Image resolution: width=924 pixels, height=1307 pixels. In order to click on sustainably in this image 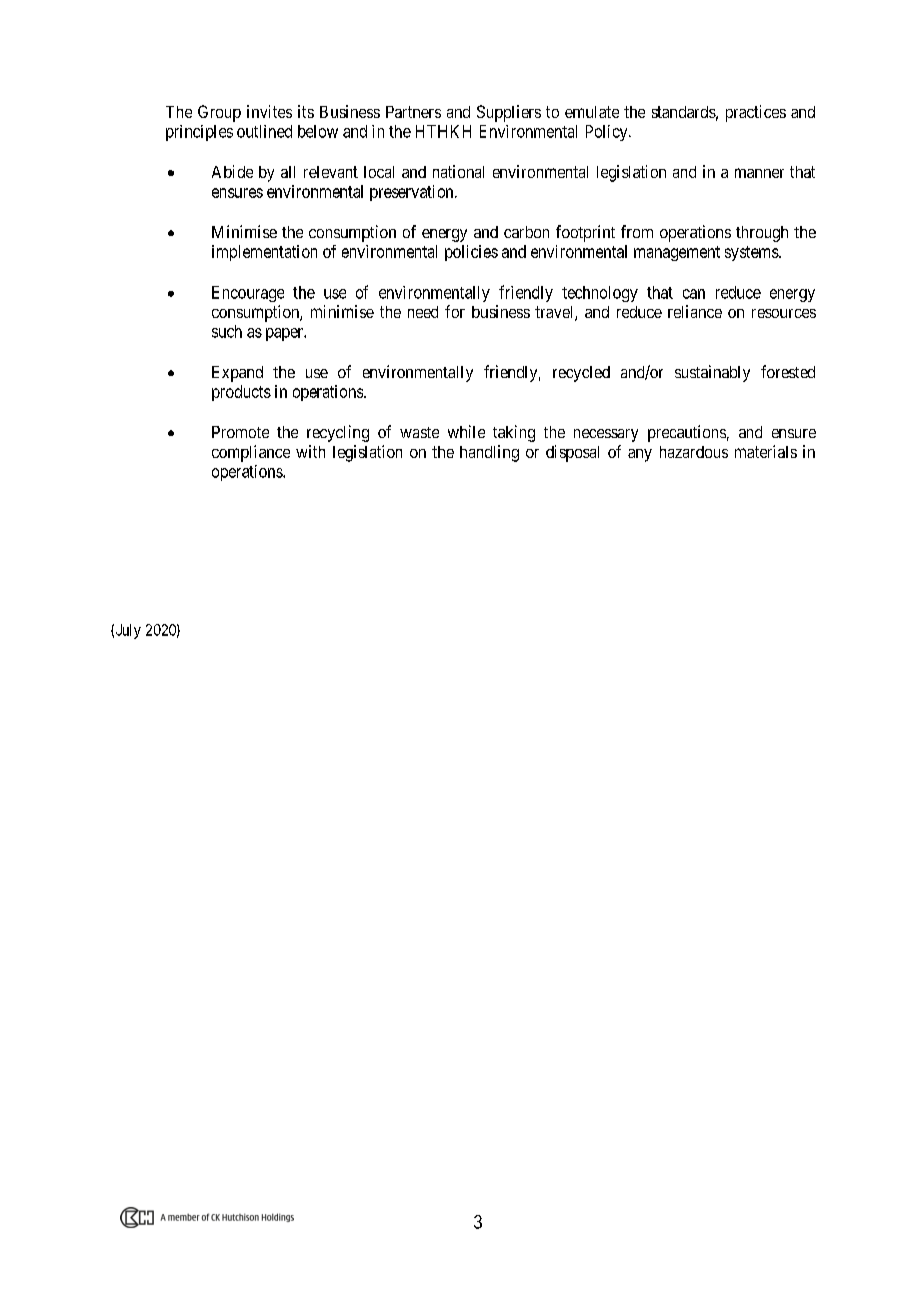, I will do `click(712, 373)`.
